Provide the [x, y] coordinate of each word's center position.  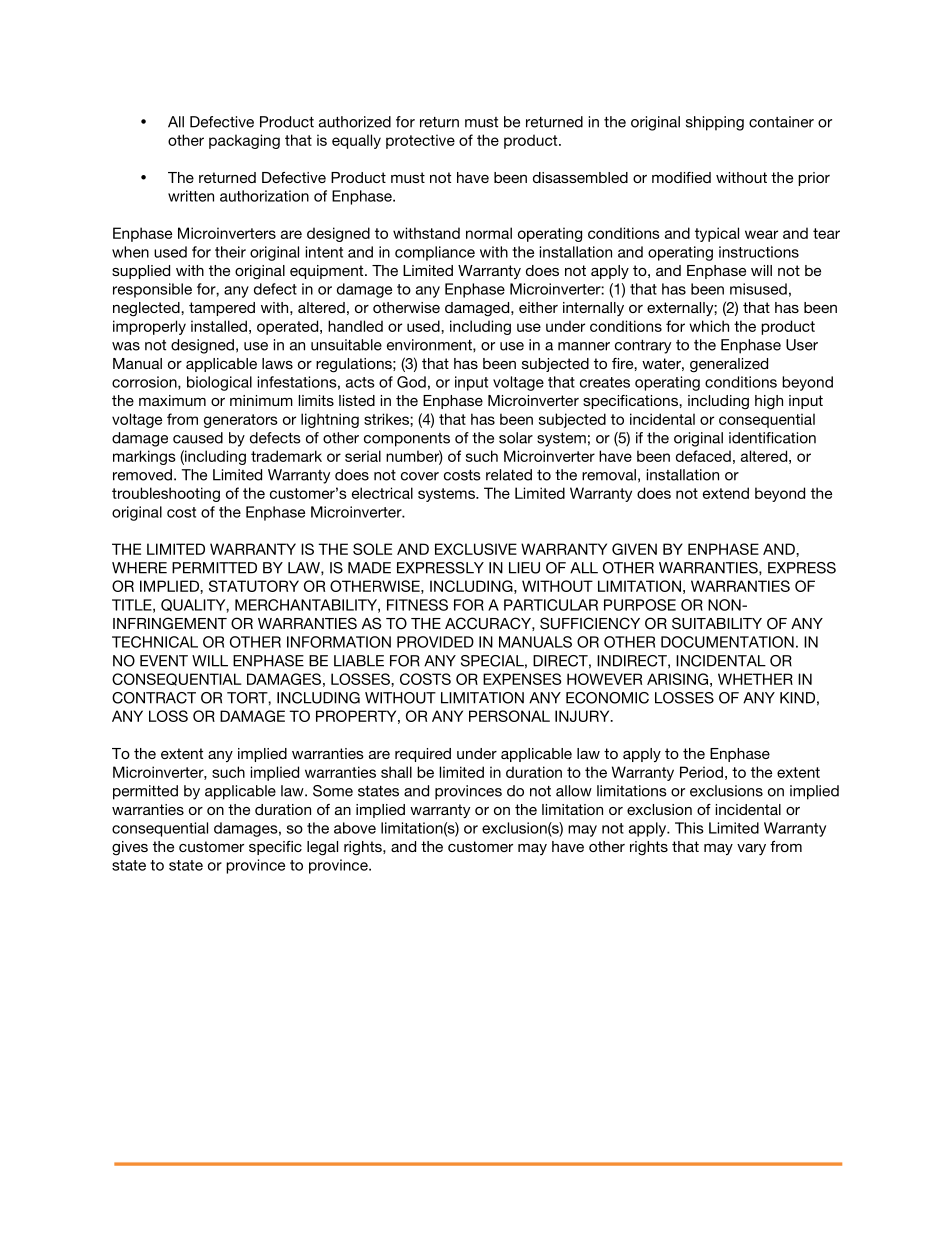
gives [130, 848]
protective [420, 141]
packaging [244, 141]
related [509, 475]
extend [726, 493]
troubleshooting [166, 494]
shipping [715, 123]
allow [574, 791]
